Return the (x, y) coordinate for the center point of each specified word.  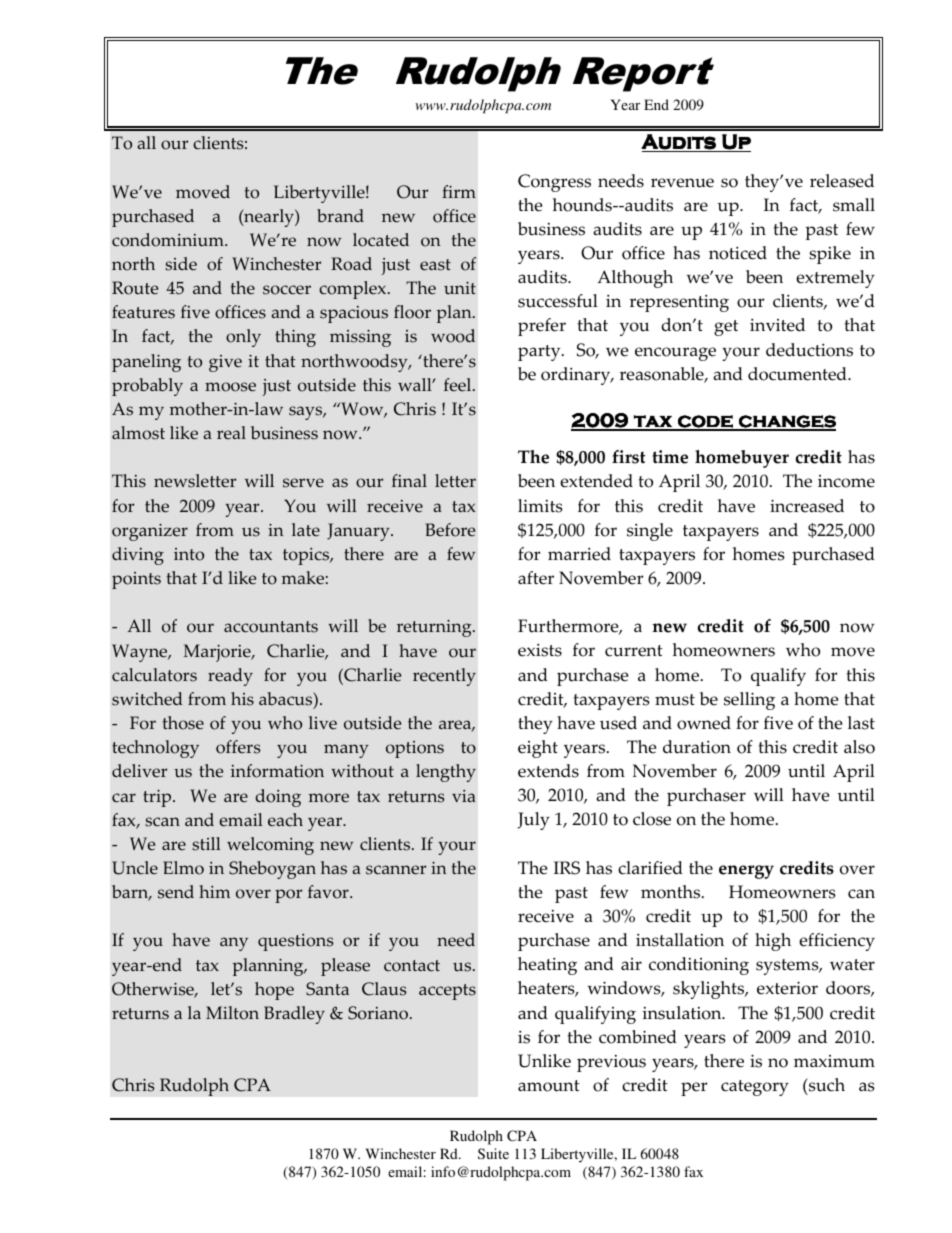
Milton (232, 1013)
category (755, 1088)
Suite (493, 1153)
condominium (169, 240)
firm (459, 191)
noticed (738, 253)
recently (444, 677)
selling (749, 701)
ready (230, 677)
